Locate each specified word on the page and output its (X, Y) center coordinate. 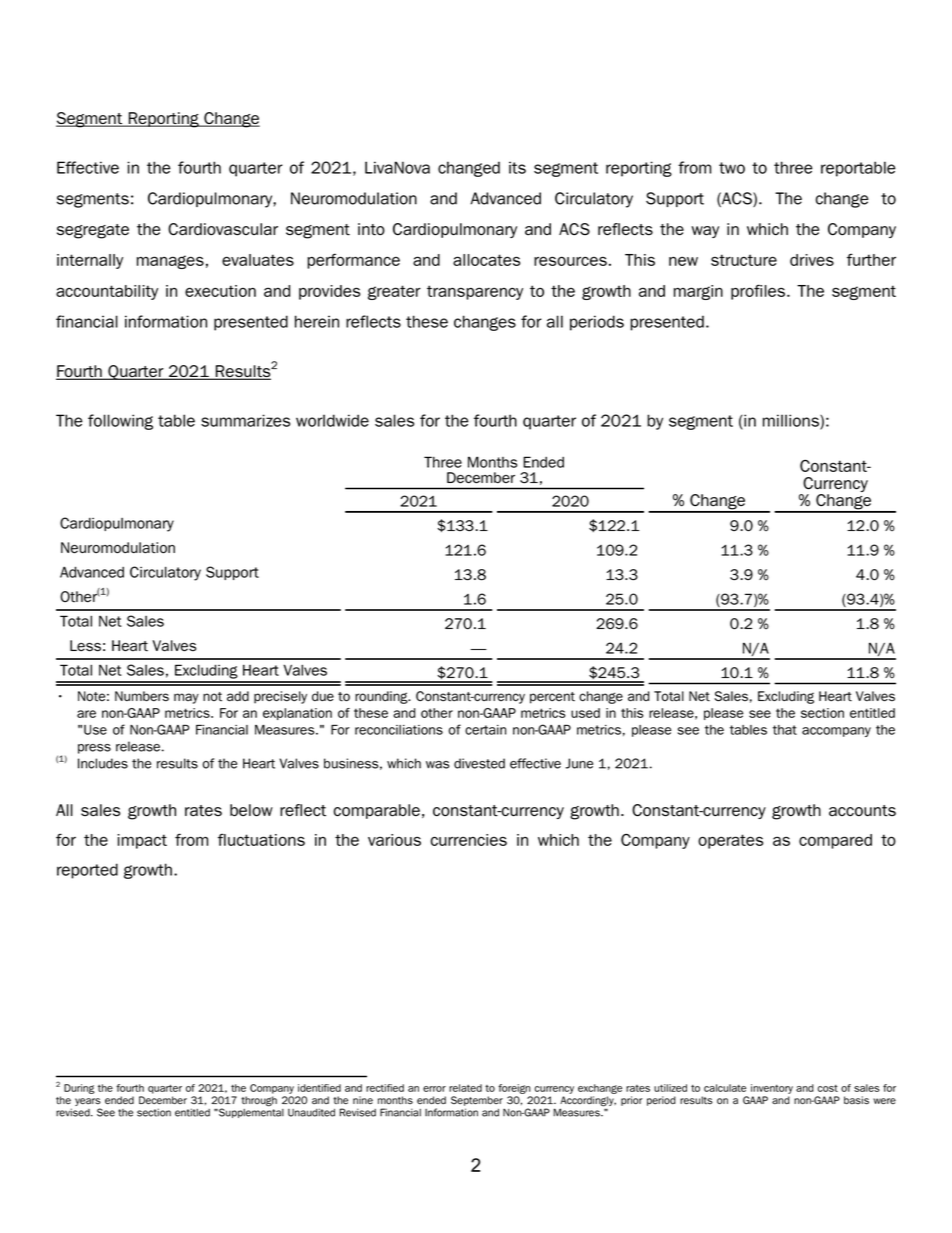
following (120, 422)
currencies (469, 840)
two (732, 168)
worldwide (332, 420)
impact (142, 841)
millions (792, 421)
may (186, 698)
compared (835, 841)
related (465, 1088)
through (259, 1101)
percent (552, 698)
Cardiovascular (223, 229)
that (785, 730)
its (517, 167)
